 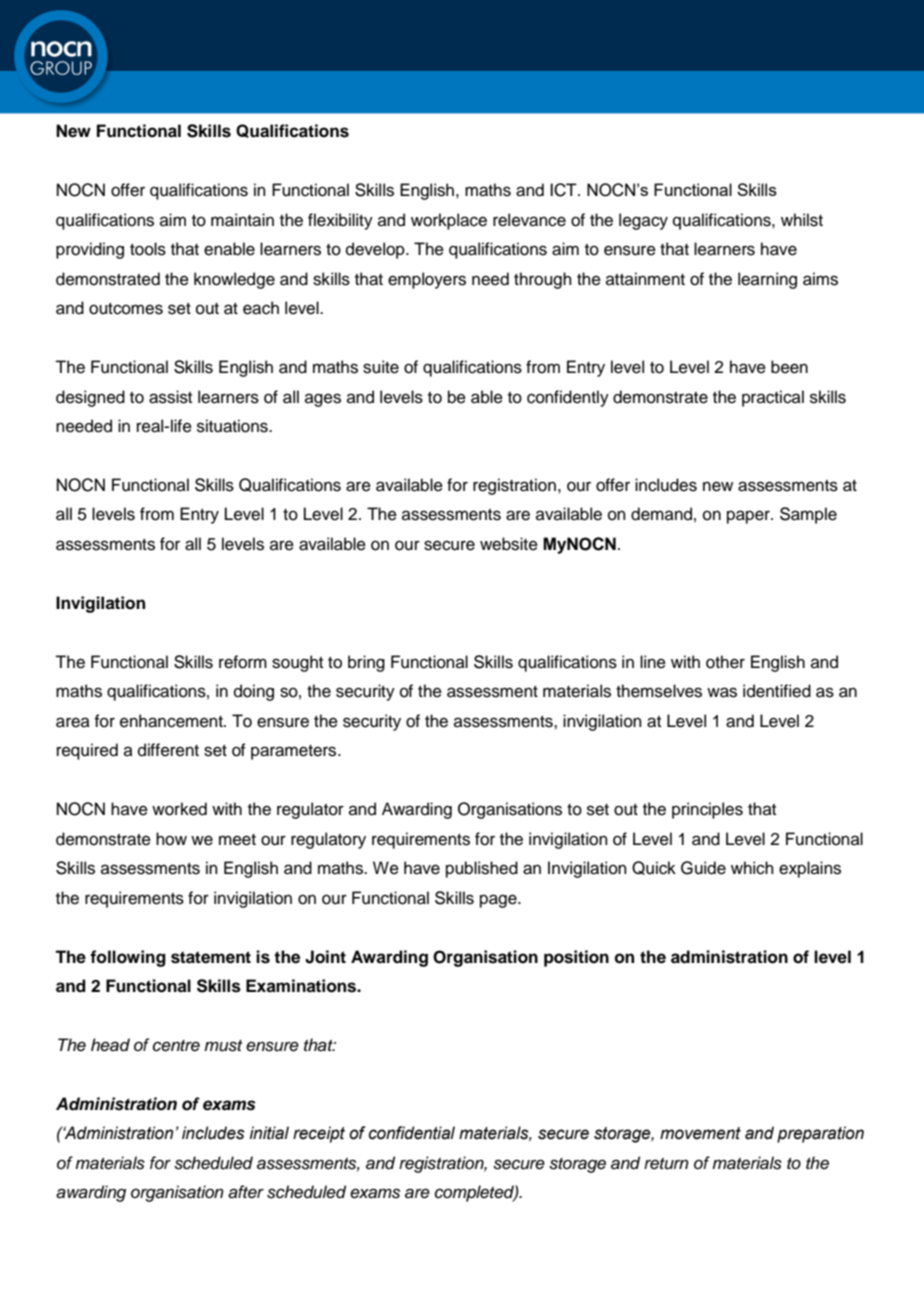 I want to click on after, so click(x=246, y=1192).
